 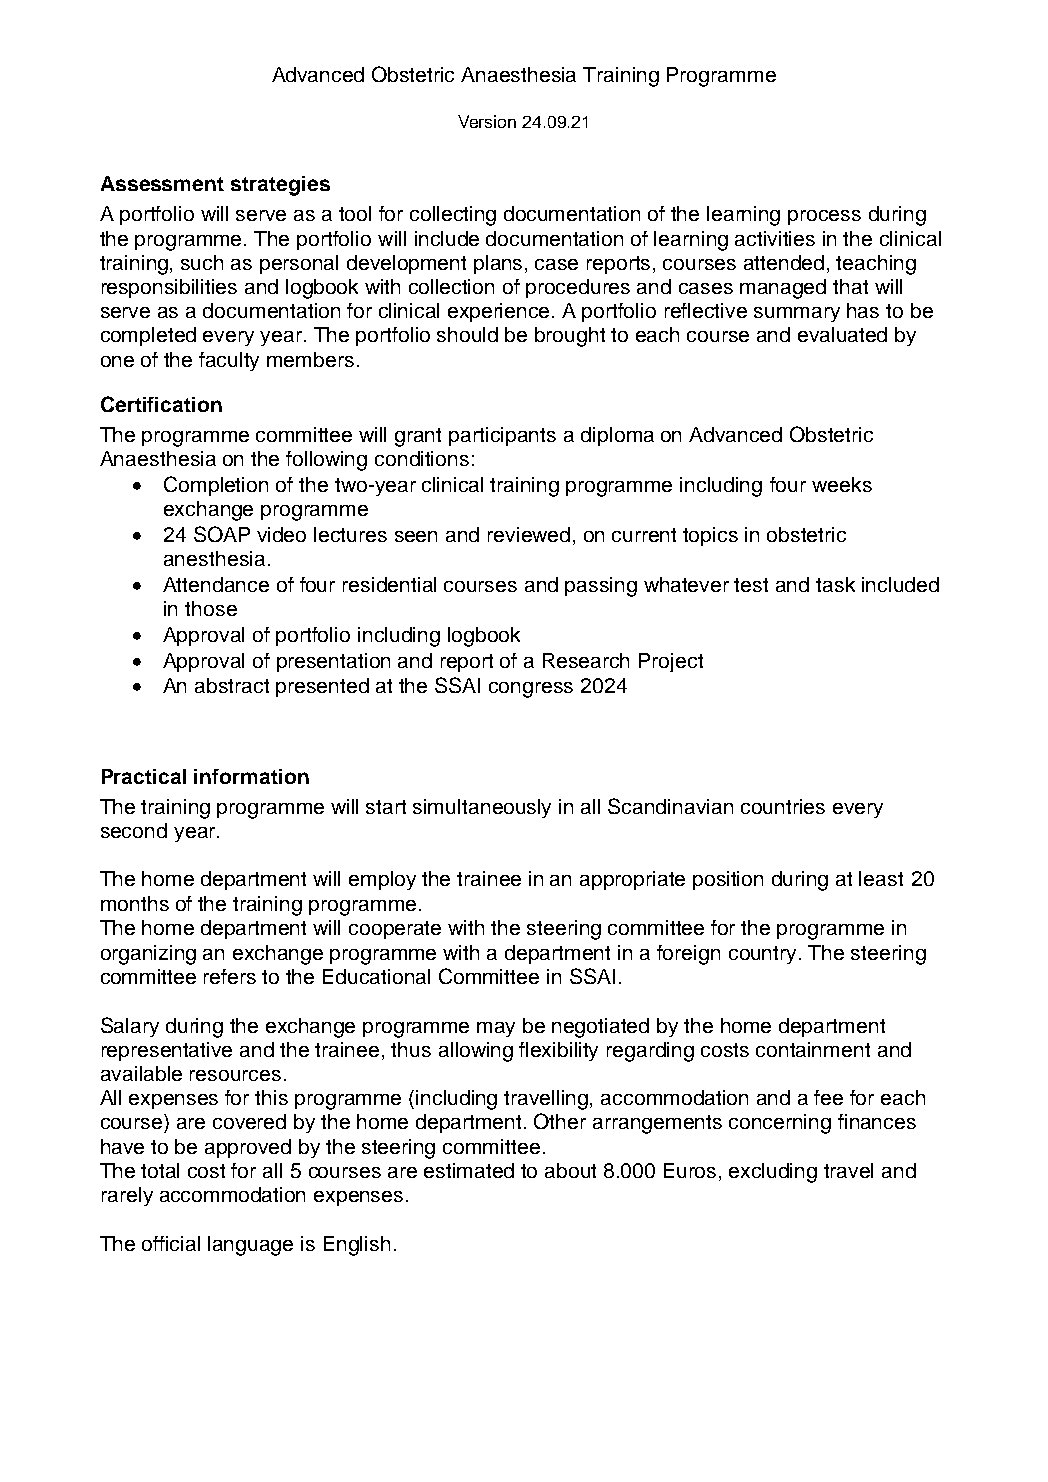 I want to click on Version, so click(x=487, y=121).
